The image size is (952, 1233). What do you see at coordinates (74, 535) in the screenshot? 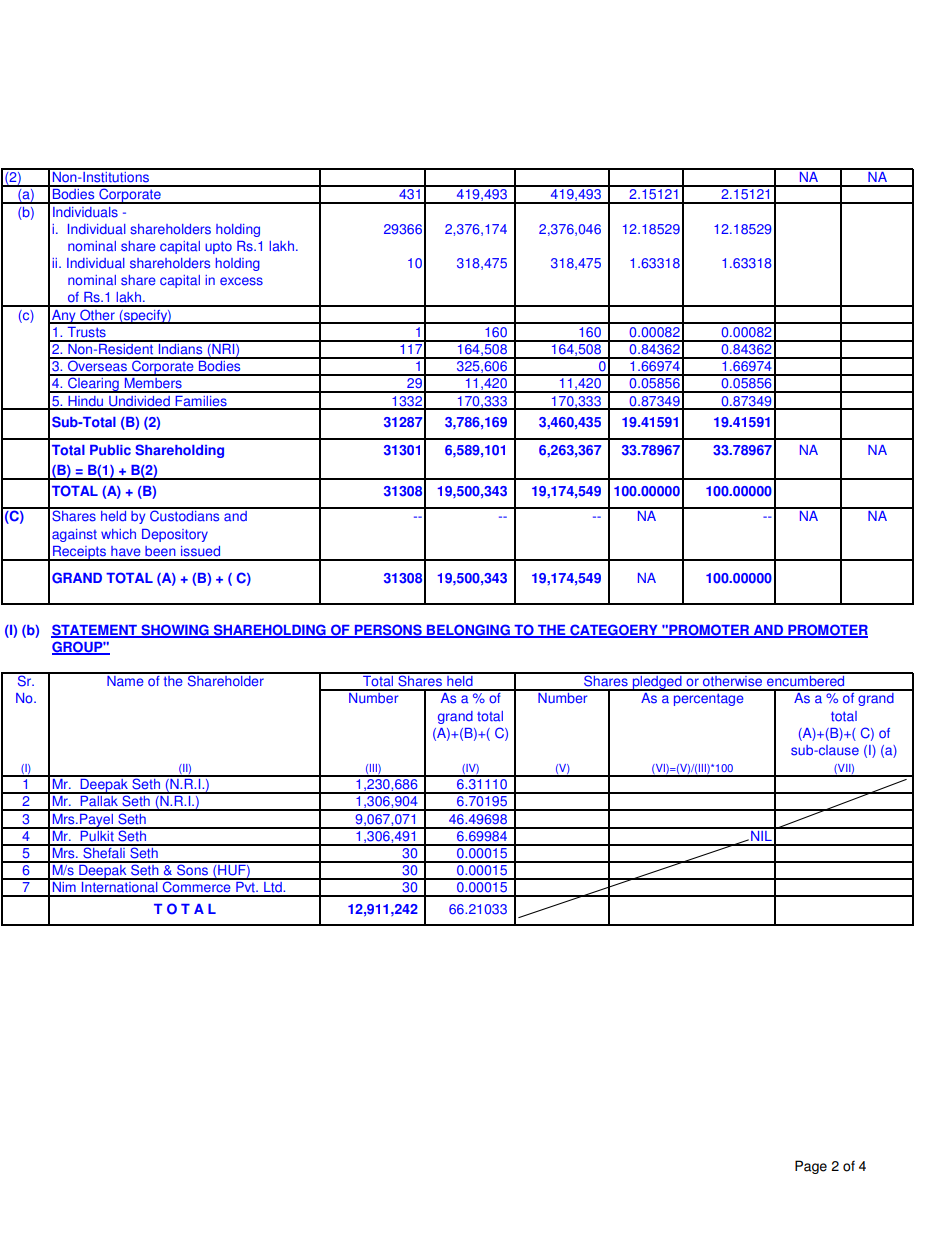
I see `against` at bounding box center [74, 535].
